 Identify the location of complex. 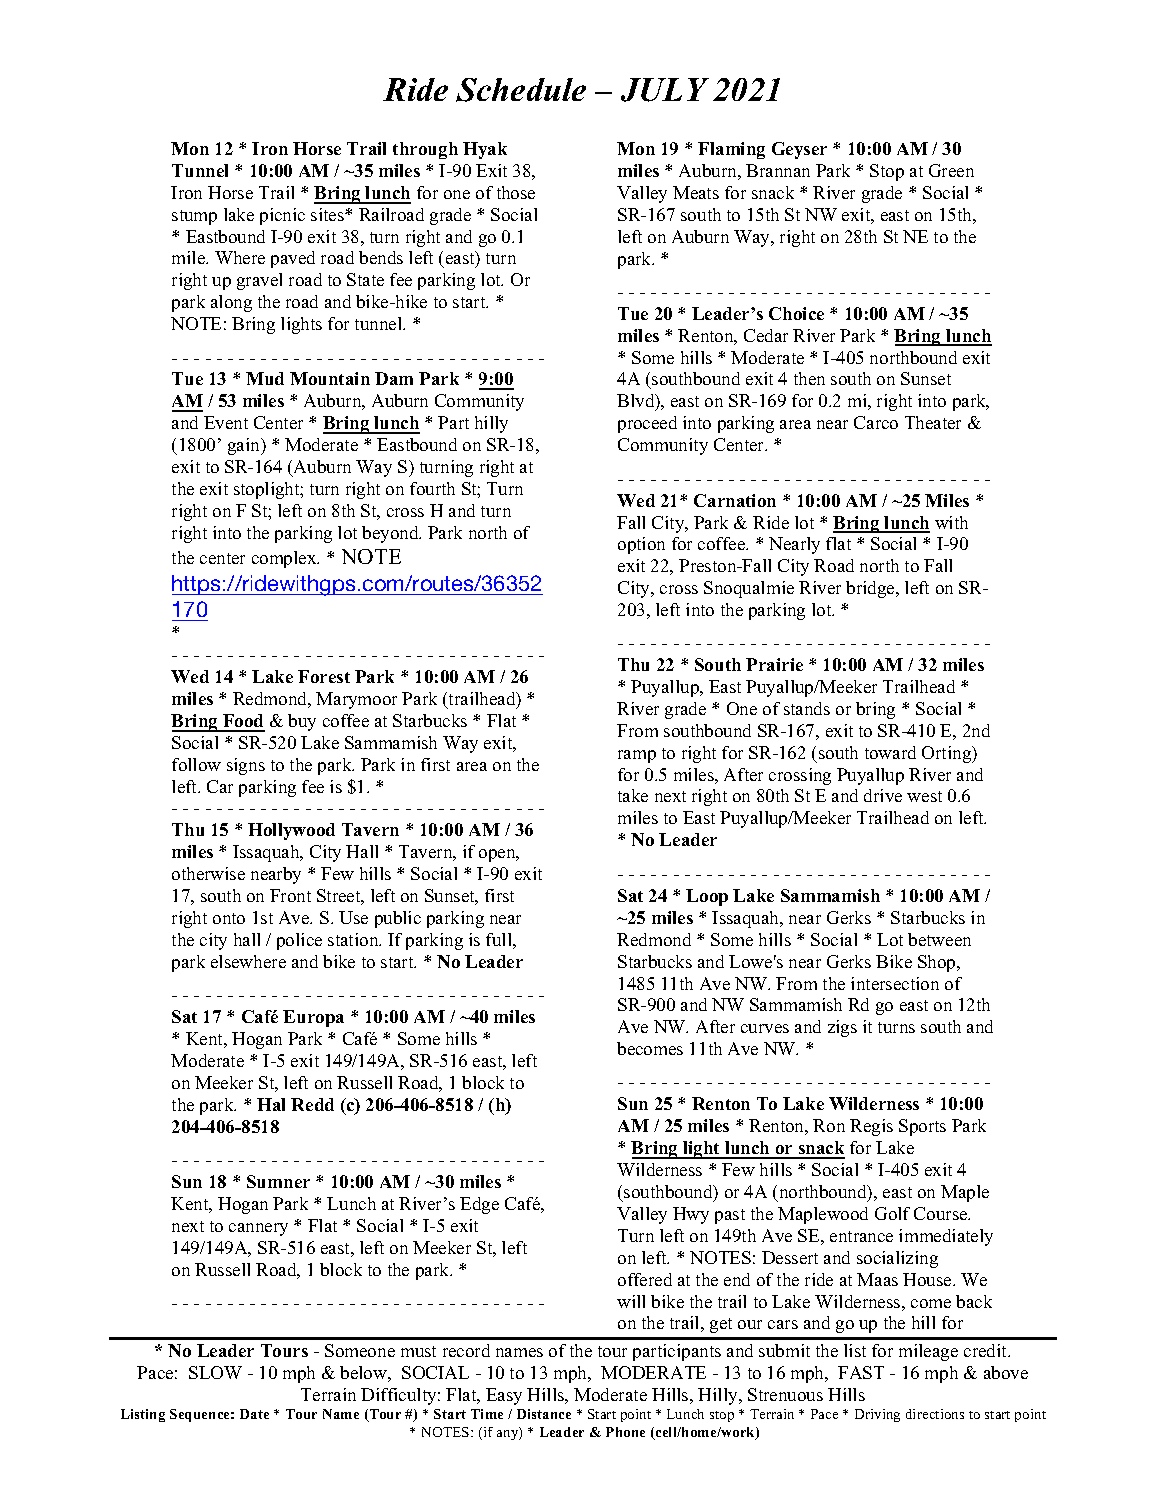
(285, 559).
